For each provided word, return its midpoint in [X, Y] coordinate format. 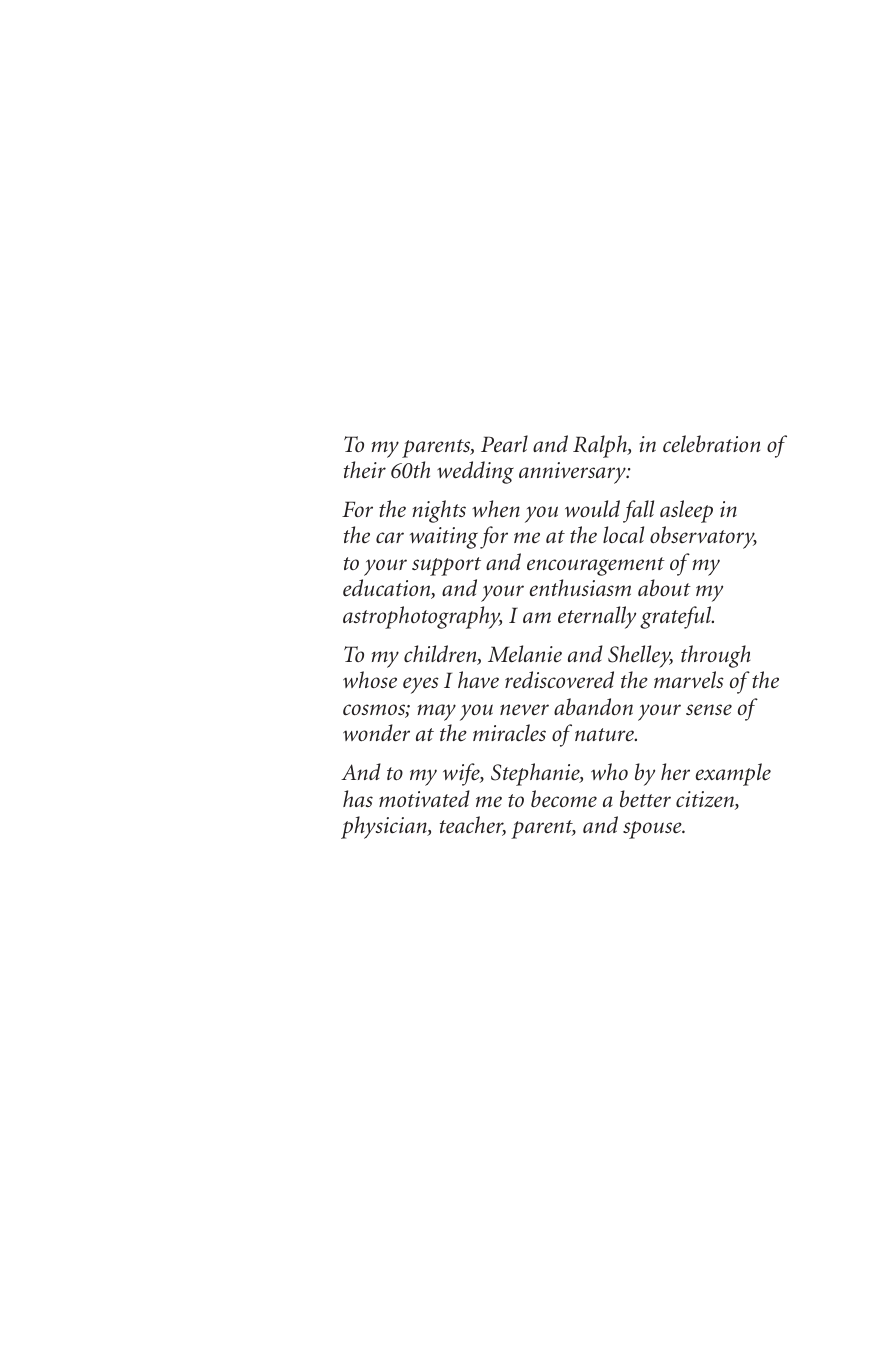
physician [385, 827]
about [664, 588]
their [365, 470]
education [388, 589]
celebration [711, 444]
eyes [421, 685]
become [564, 799]
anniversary [573, 473]
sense [709, 710]
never [524, 710]
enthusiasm [580, 588]
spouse [653, 830]
